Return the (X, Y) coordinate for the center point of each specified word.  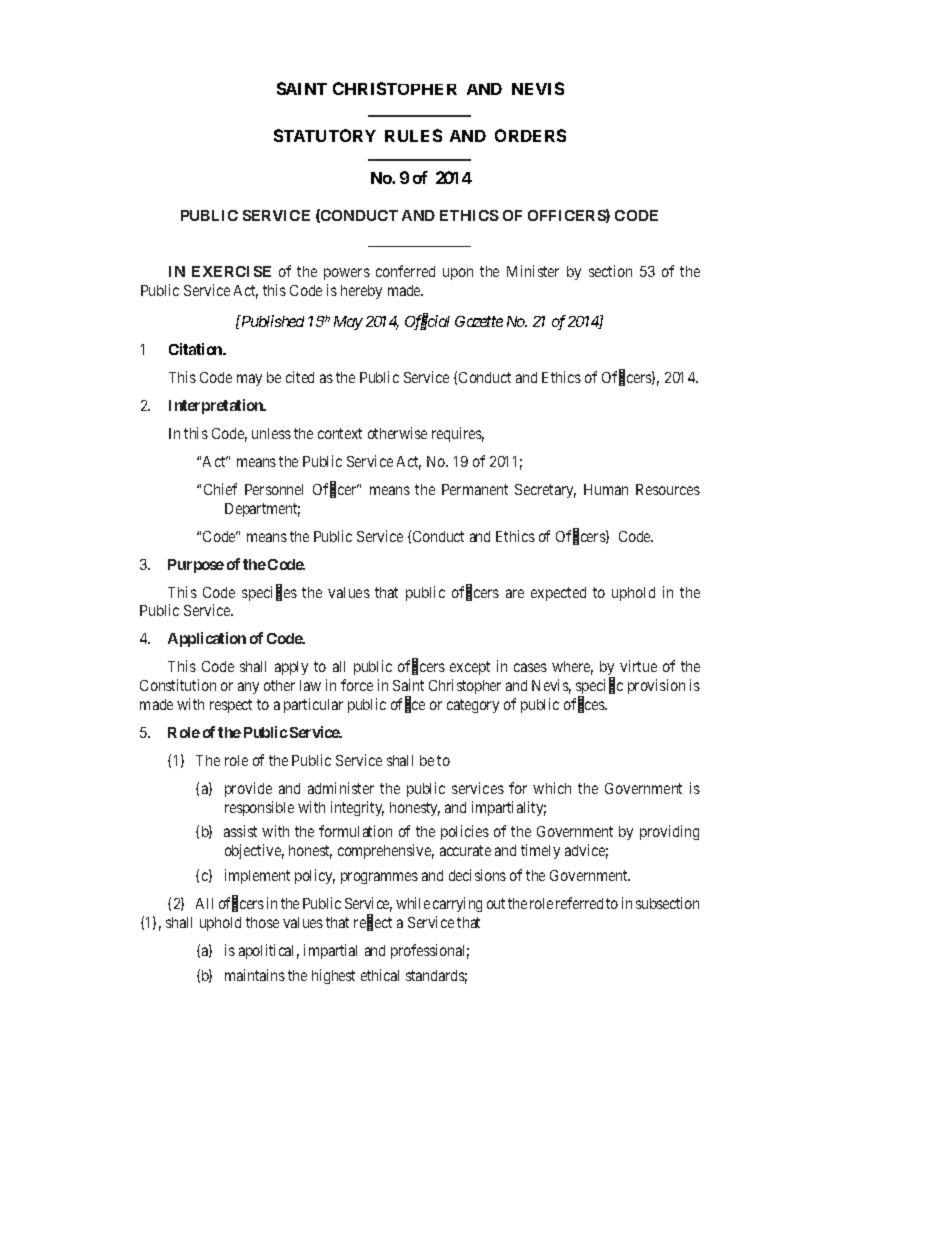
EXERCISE (231, 271)
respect (231, 706)
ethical (380, 975)
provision (656, 686)
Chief (220, 489)
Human (606, 489)
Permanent (475, 489)
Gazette (479, 321)
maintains (255, 975)
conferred (405, 271)
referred (579, 903)
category (473, 706)
